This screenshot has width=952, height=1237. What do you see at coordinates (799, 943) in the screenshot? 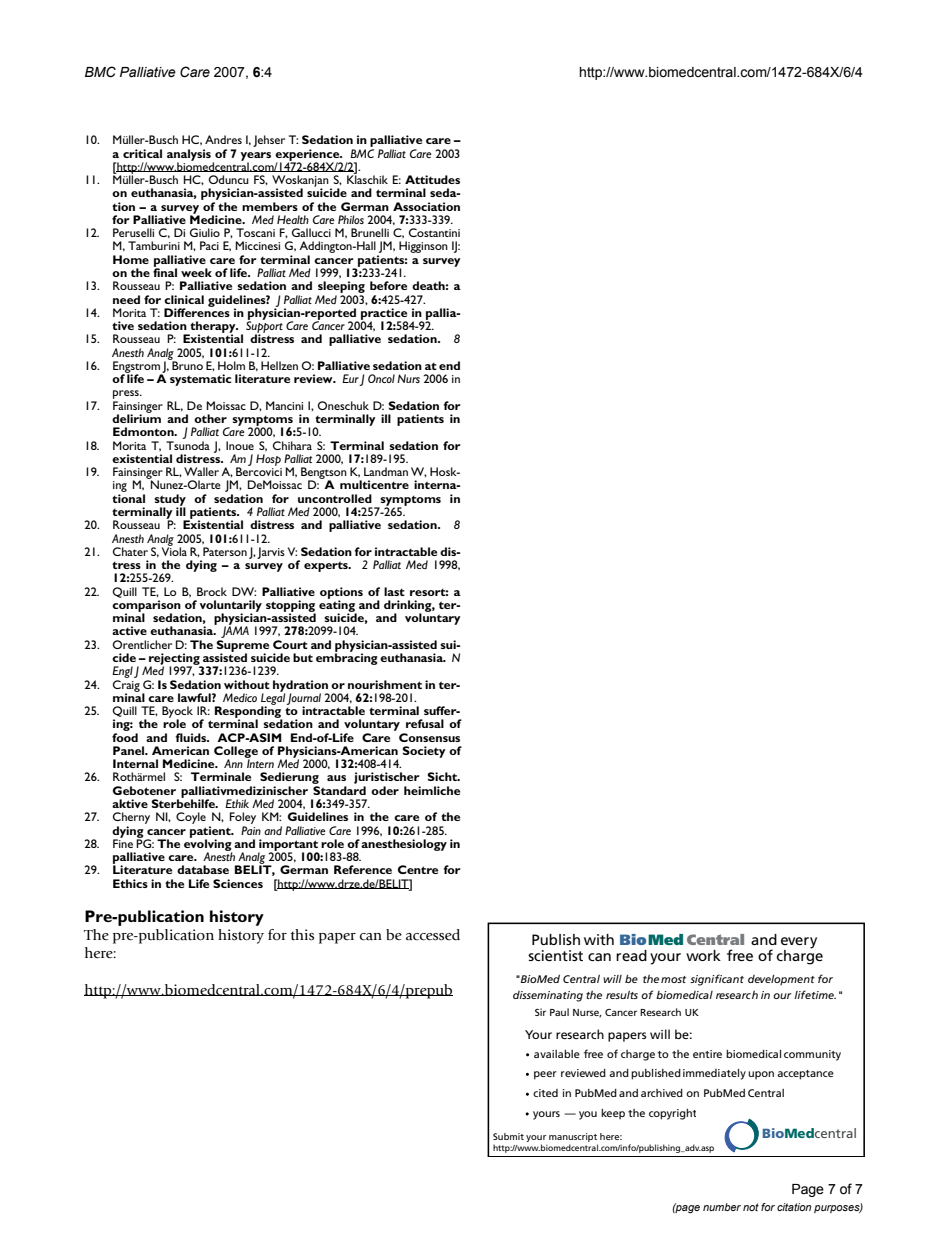
I see `every` at bounding box center [799, 943].
